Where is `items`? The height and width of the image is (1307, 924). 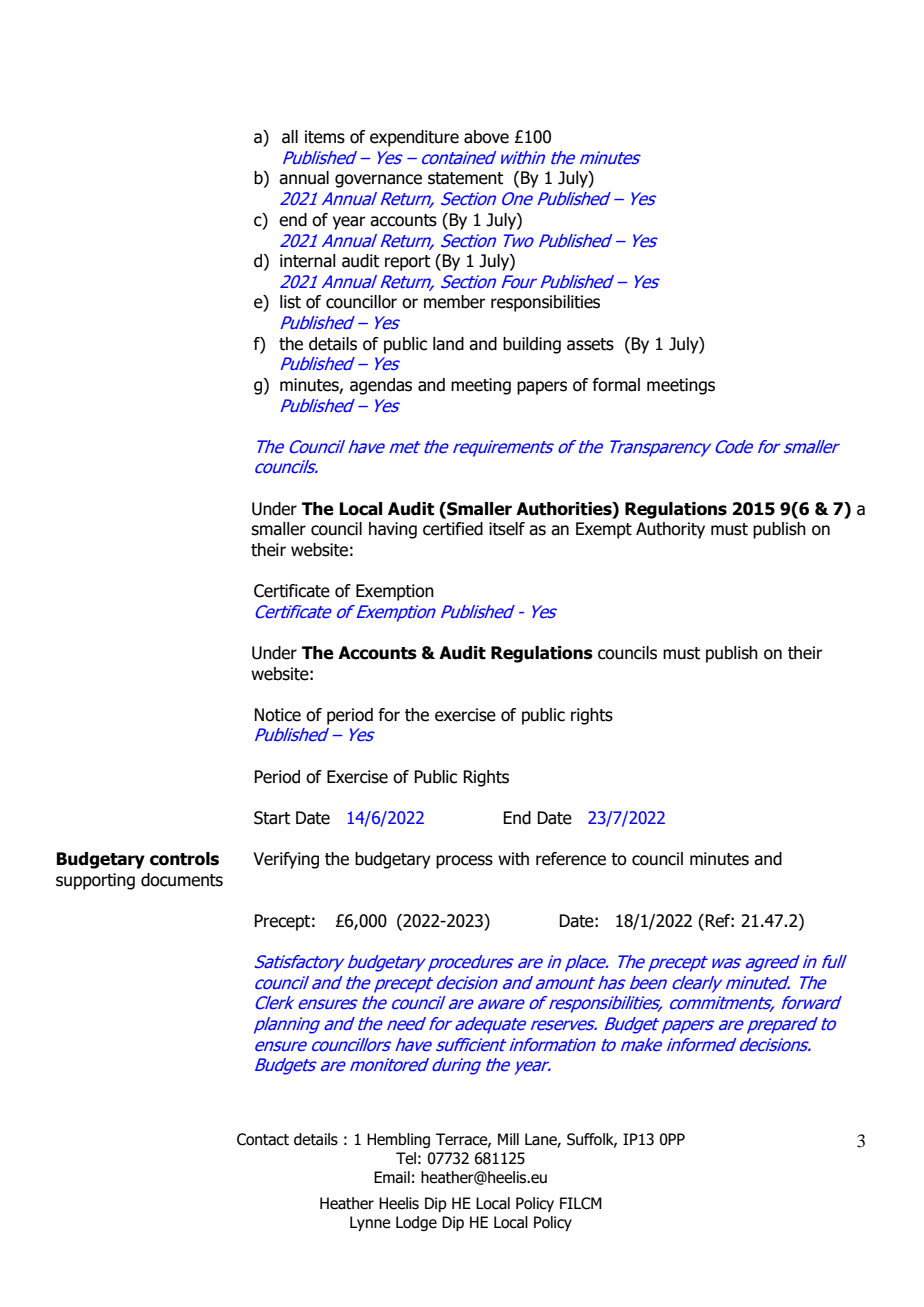
items is located at coordinates (325, 137).
